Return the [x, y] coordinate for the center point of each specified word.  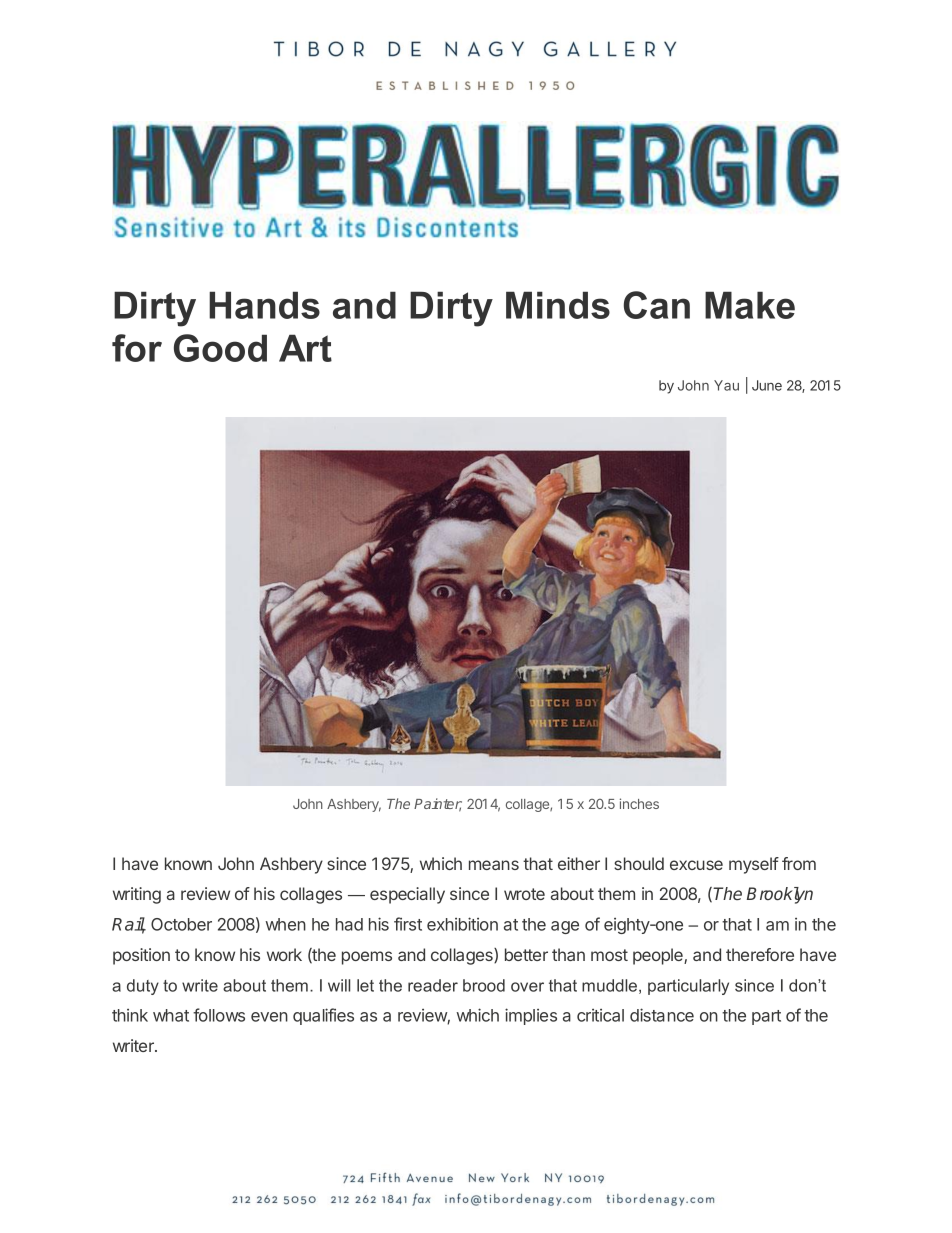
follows [219, 1015]
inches [639, 803]
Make [750, 305]
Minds [558, 305]
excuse [696, 865]
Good [220, 348]
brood [484, 985]
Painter [438, 805]
